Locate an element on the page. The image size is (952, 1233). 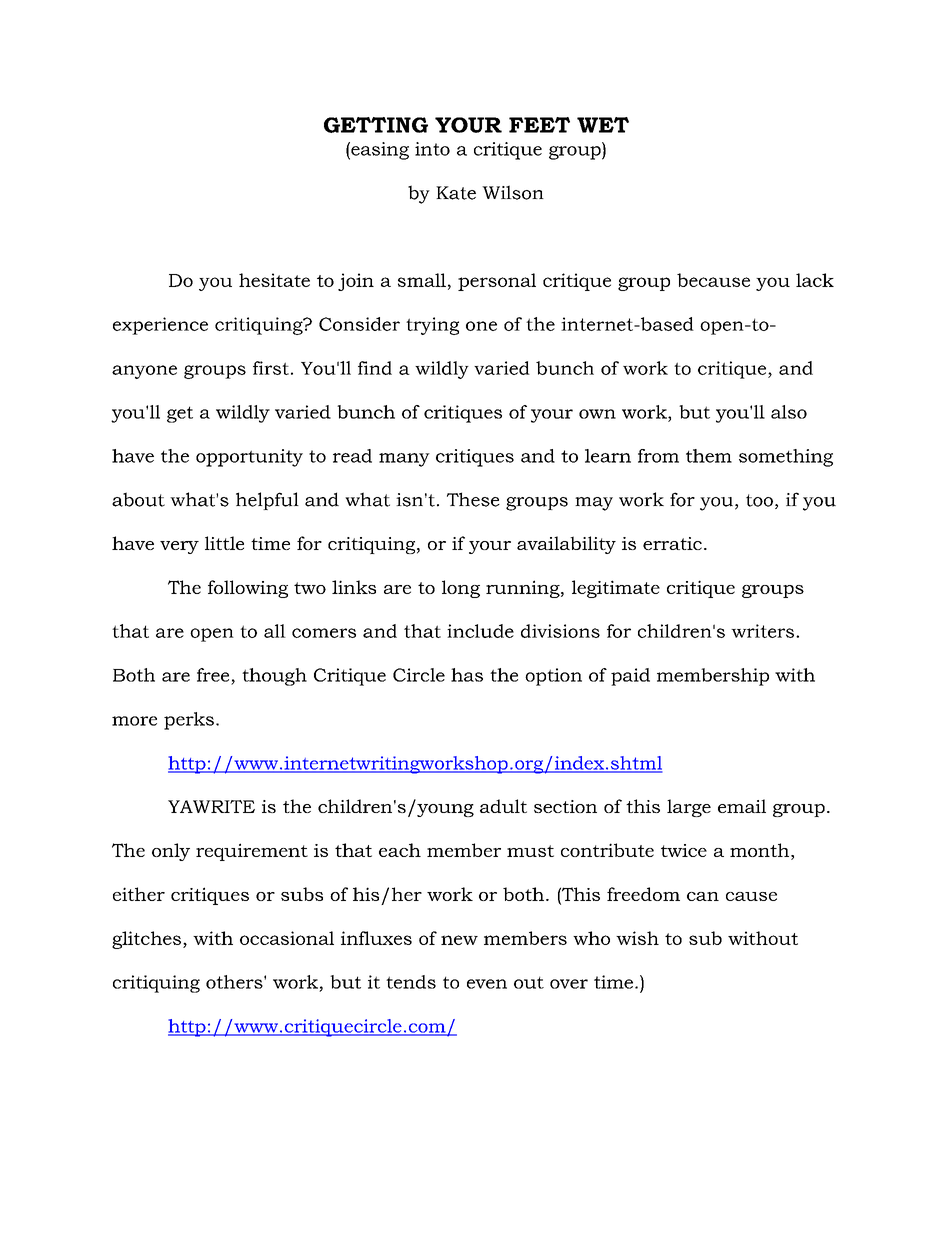
long is located at coordinates (461, 589).
